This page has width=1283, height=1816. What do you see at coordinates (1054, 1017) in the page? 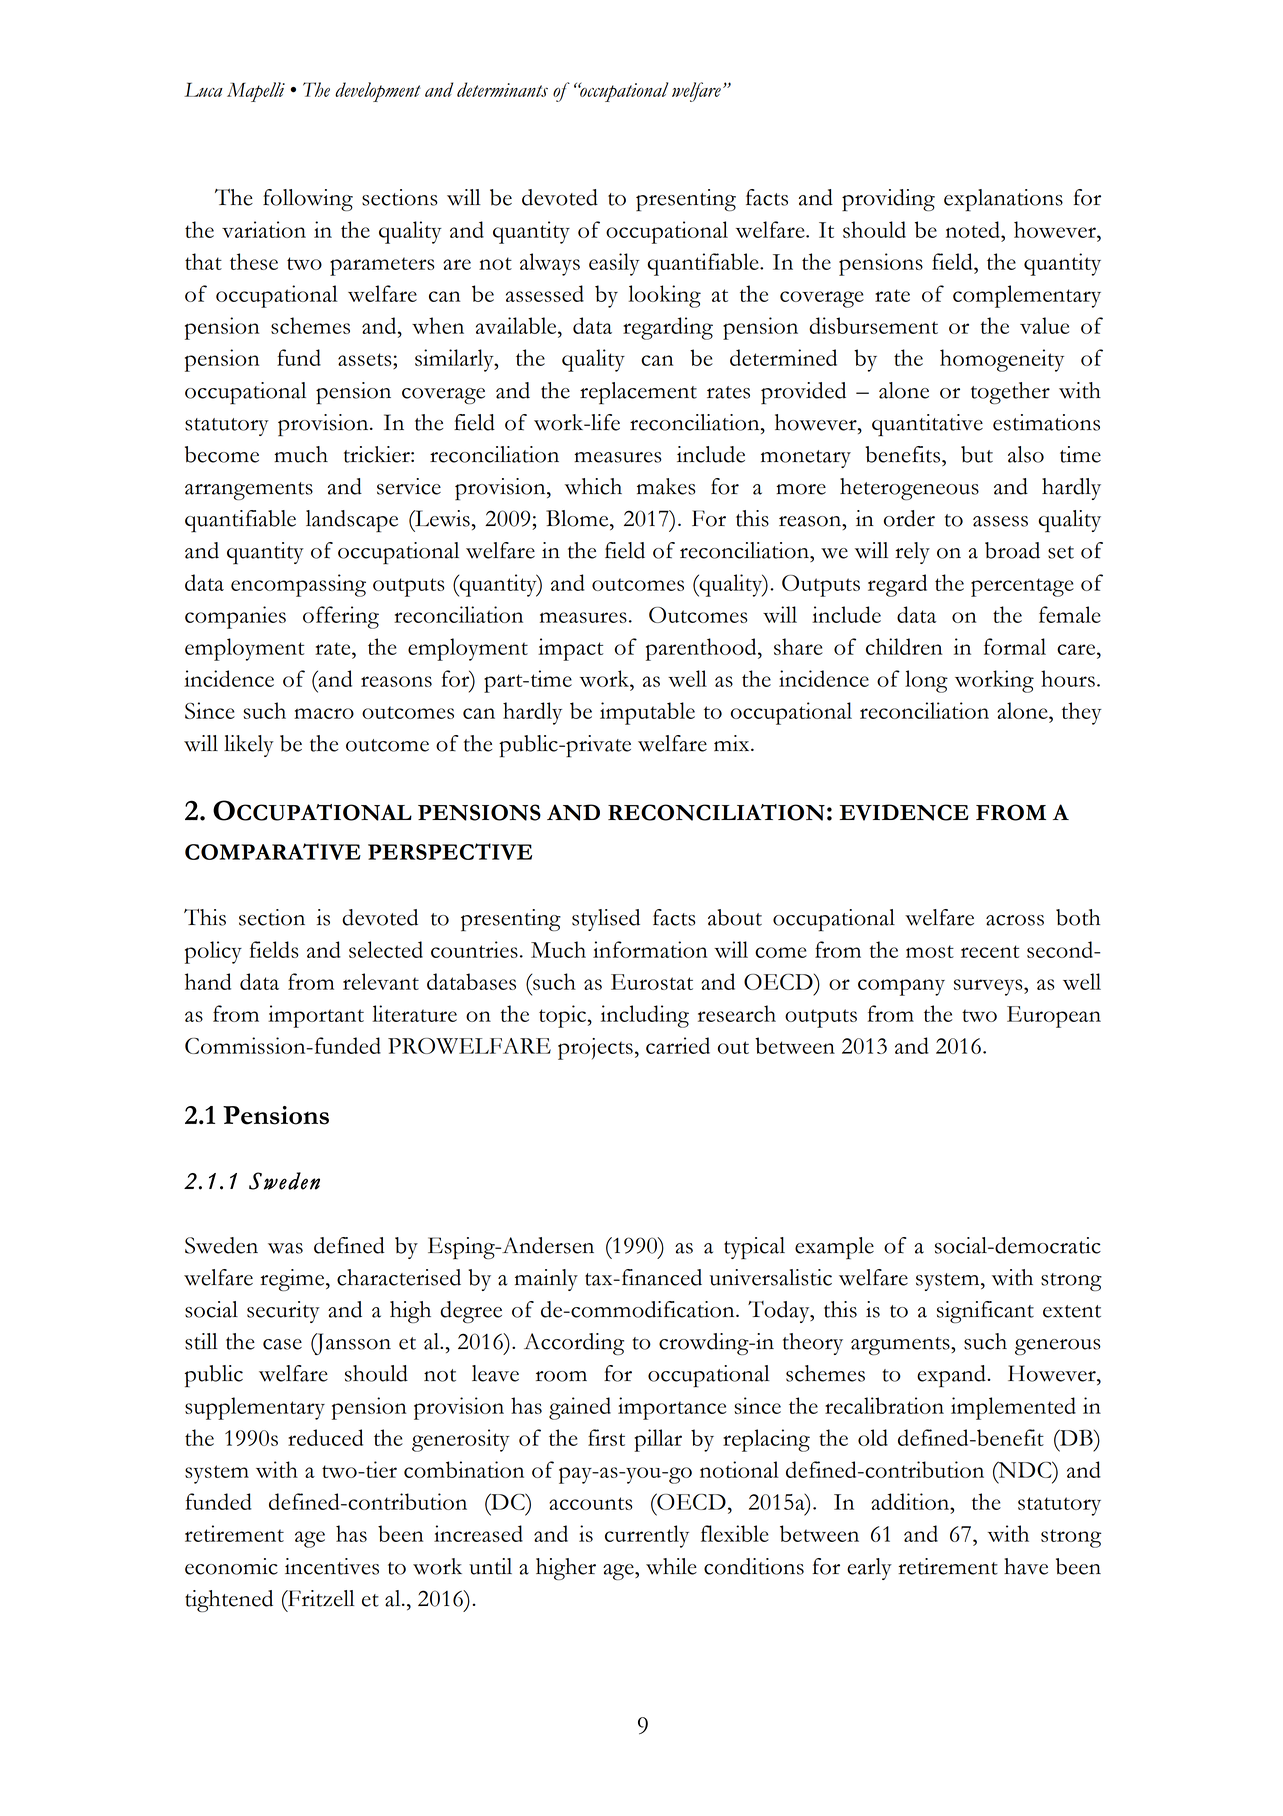
I see `European` at bounding box center [1054, 1017].
